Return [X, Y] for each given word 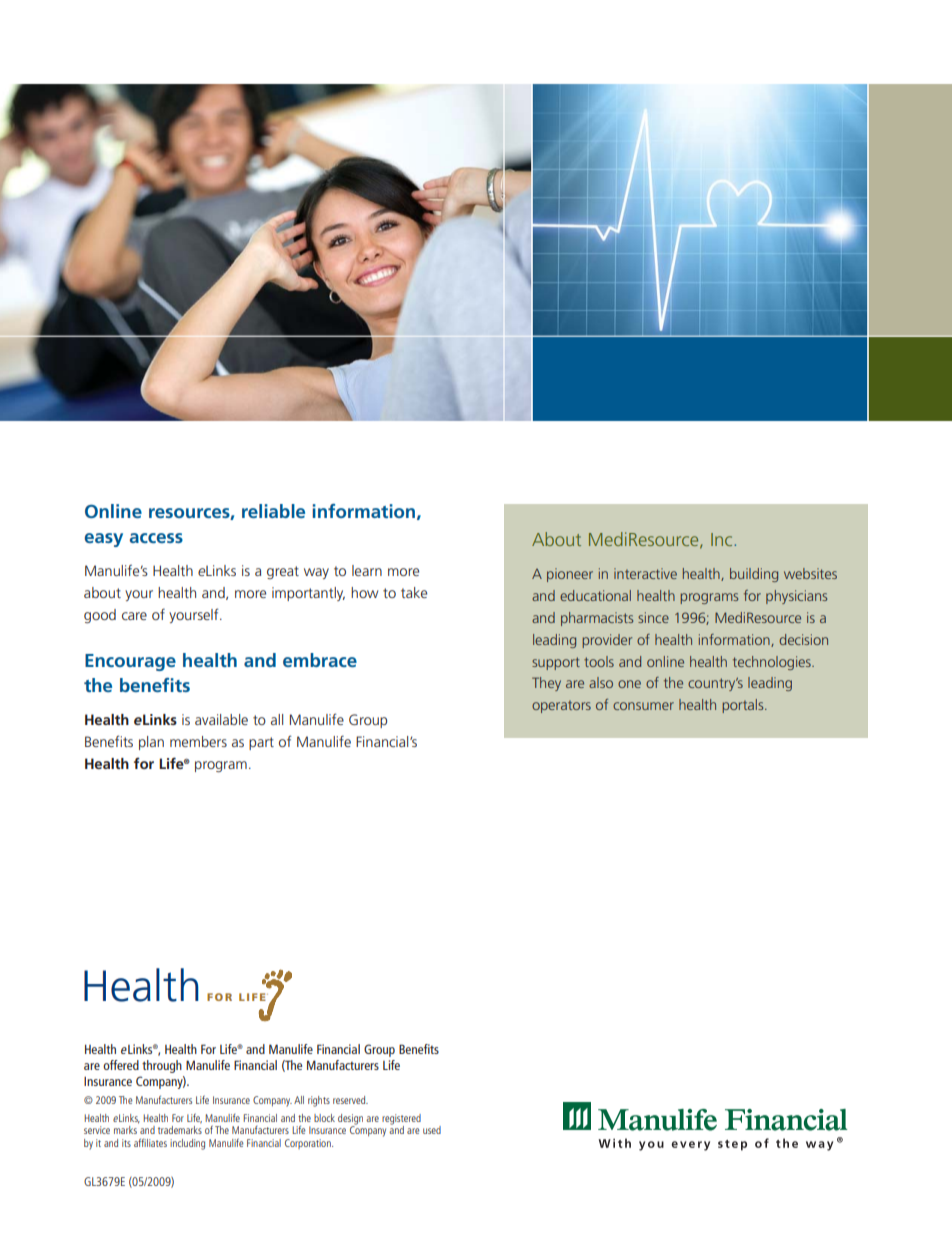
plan [151, 743]
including [187, 1144]
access [156, 538]
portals [744, 706]
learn [367, 570]
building [754, 575]
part [261, 743]
